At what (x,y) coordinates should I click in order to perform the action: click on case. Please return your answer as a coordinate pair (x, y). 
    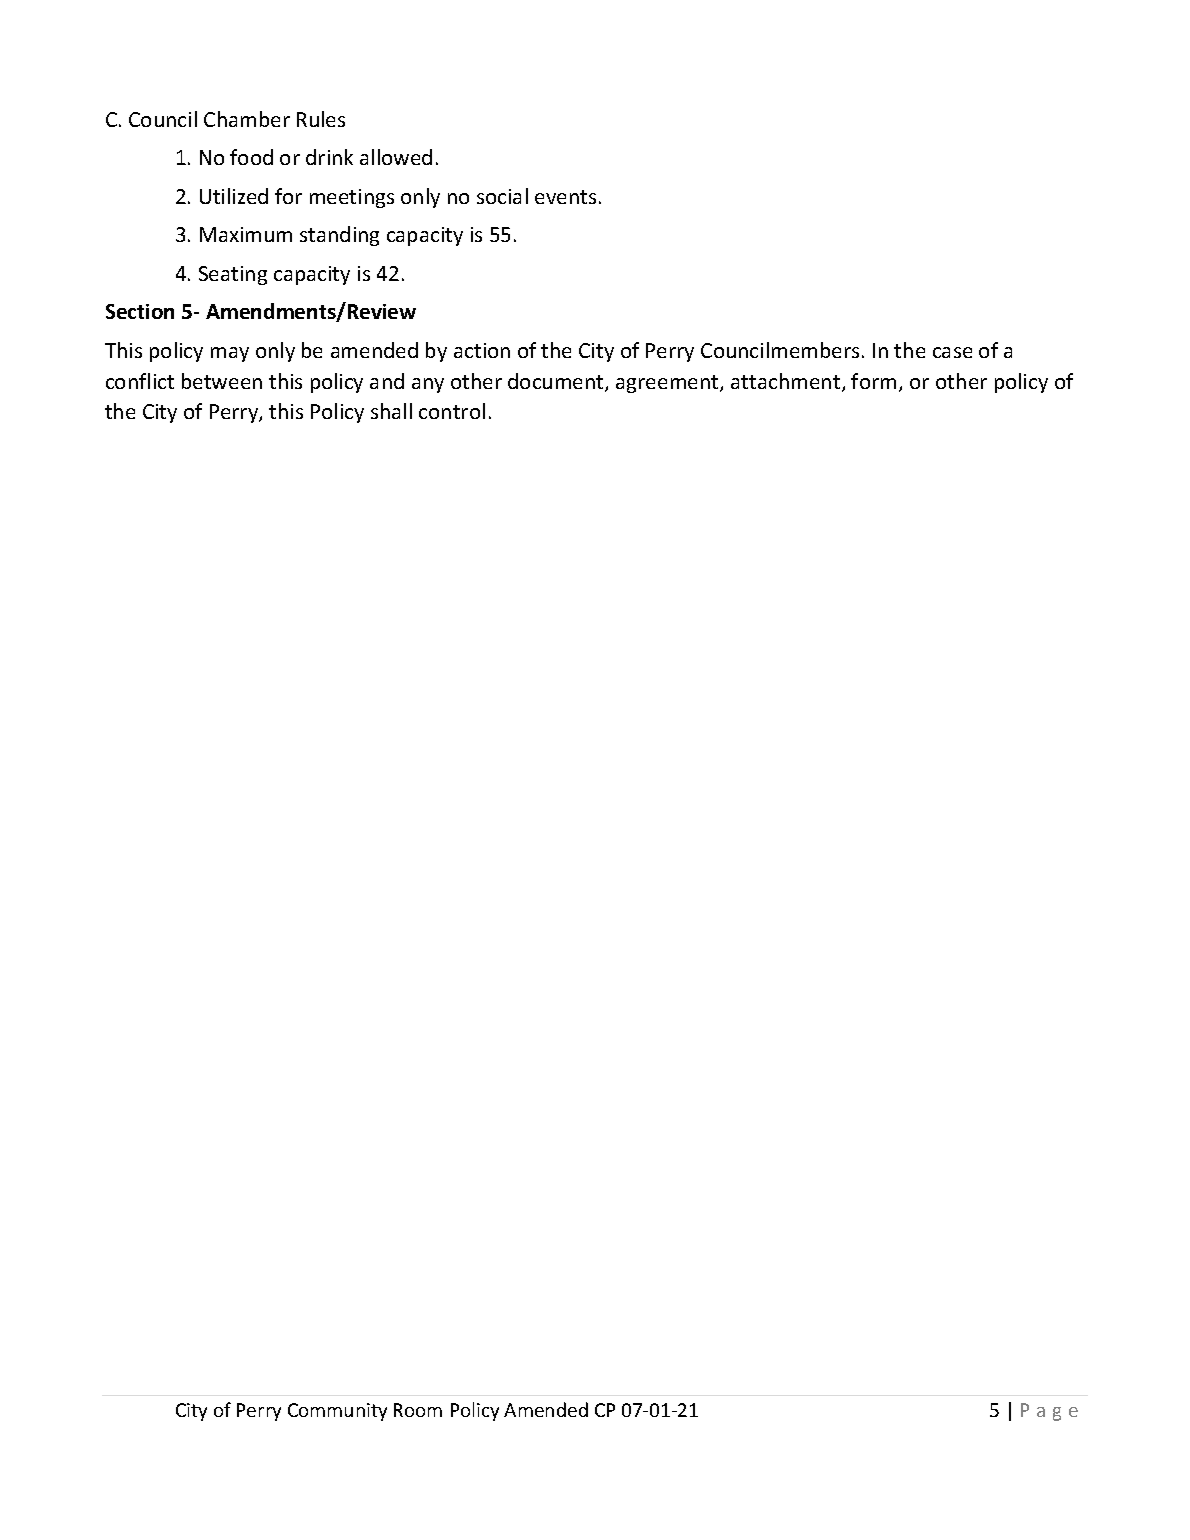
    Looking at the image, I should click on (952, 352).
